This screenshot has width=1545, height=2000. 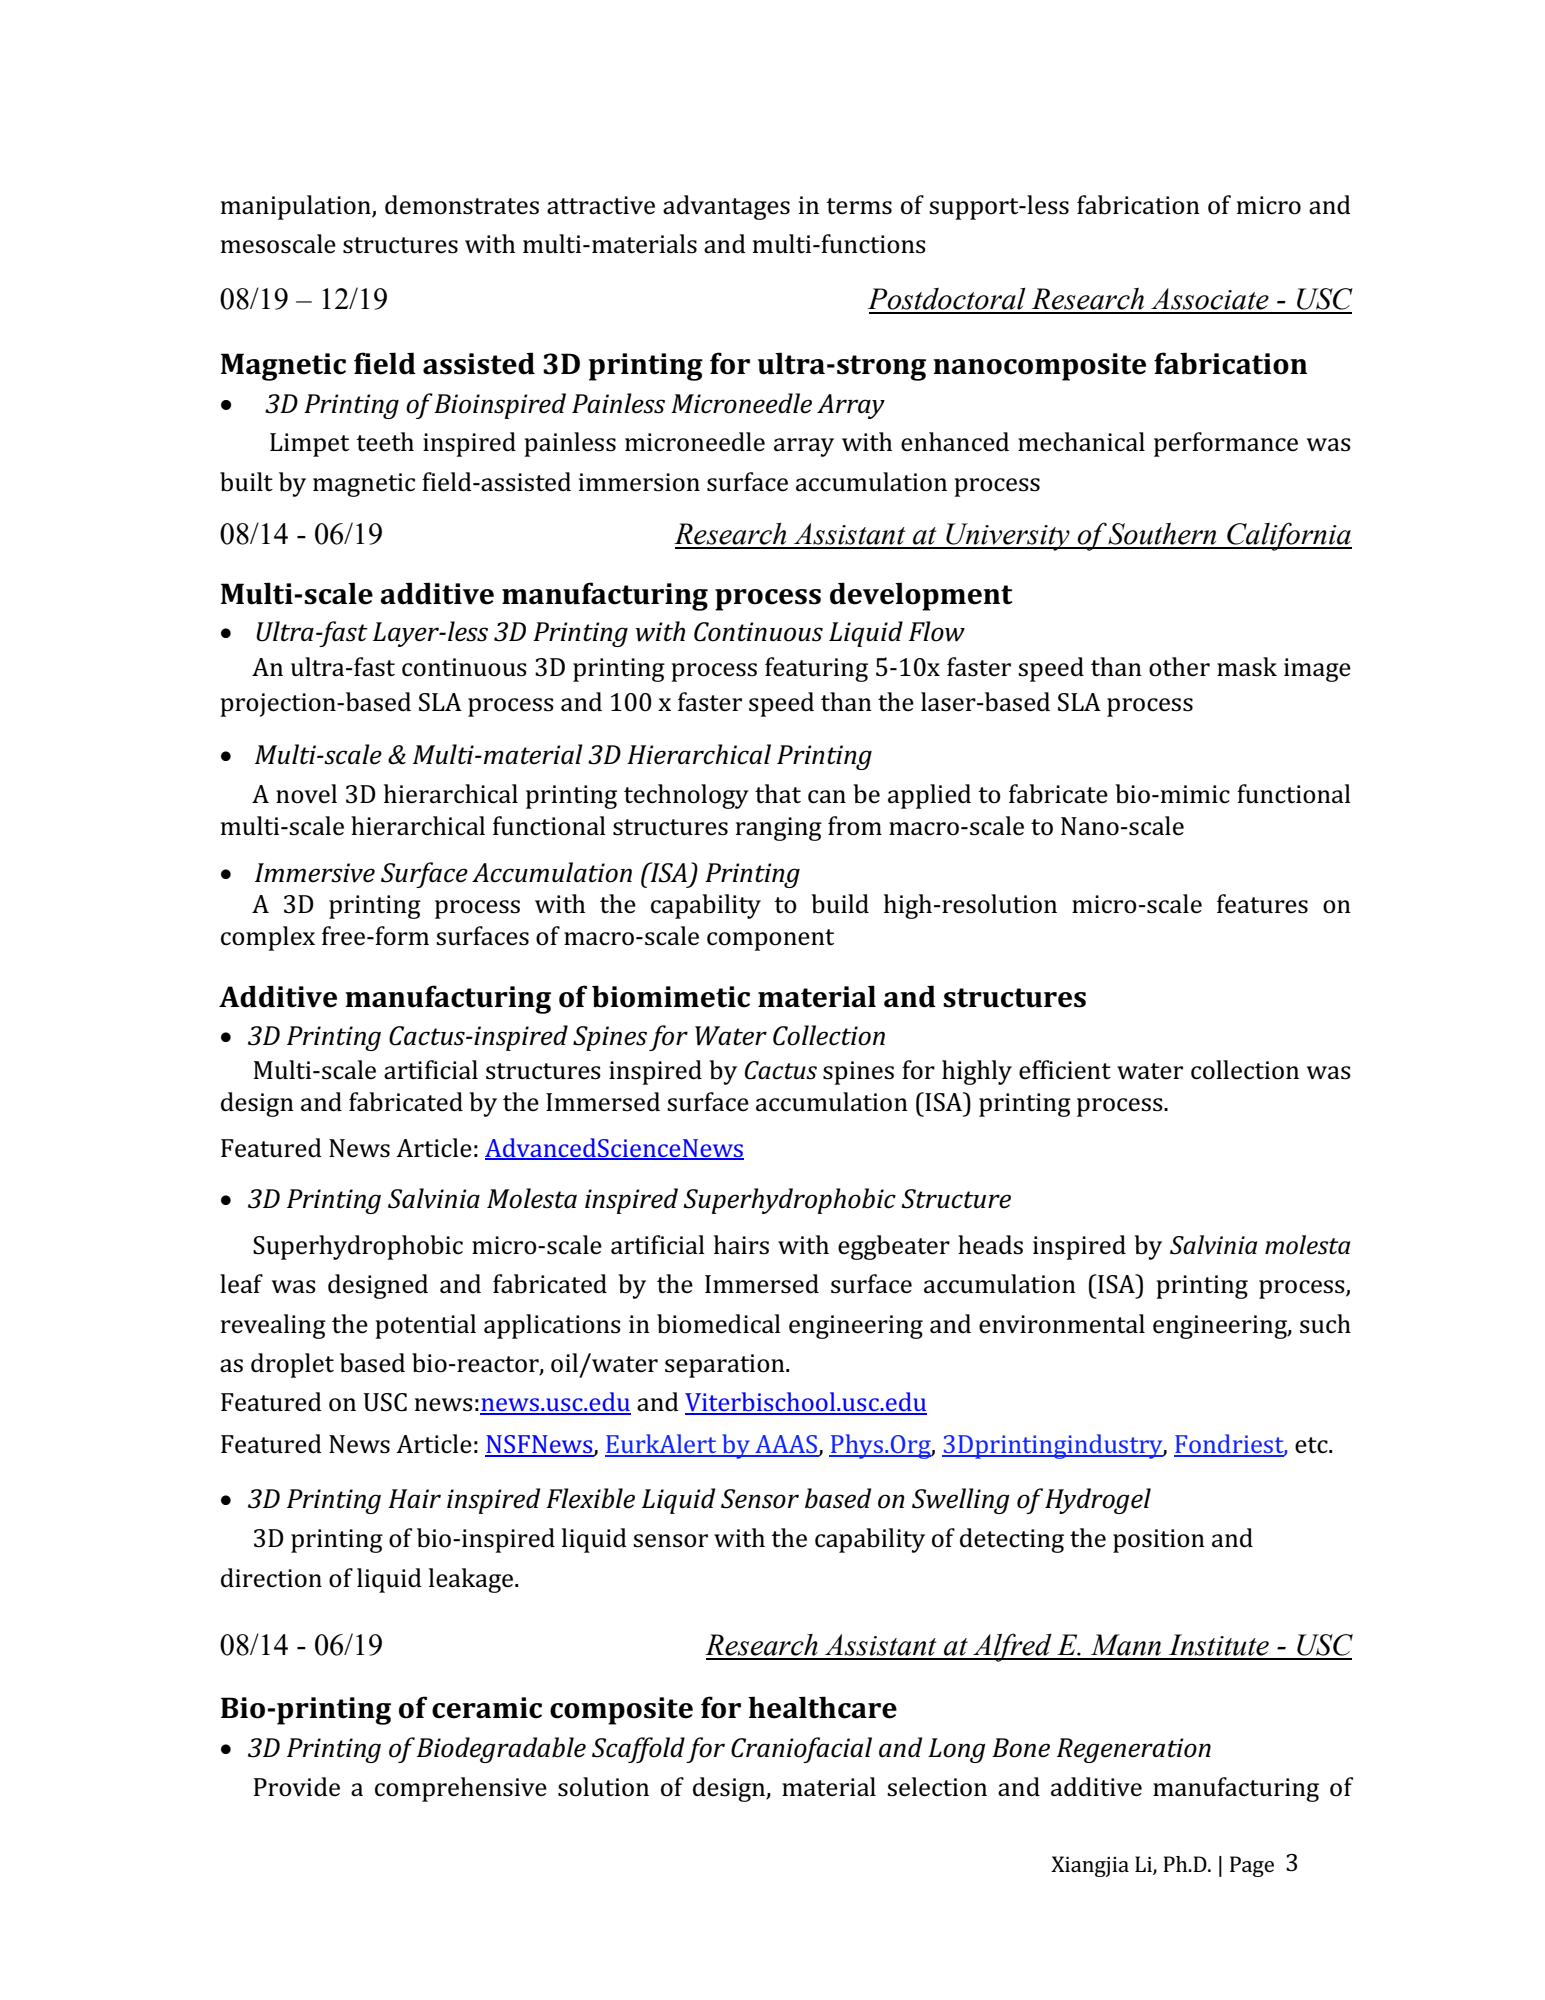 I want to click on mechanical, so click(x=1081, y=442).
